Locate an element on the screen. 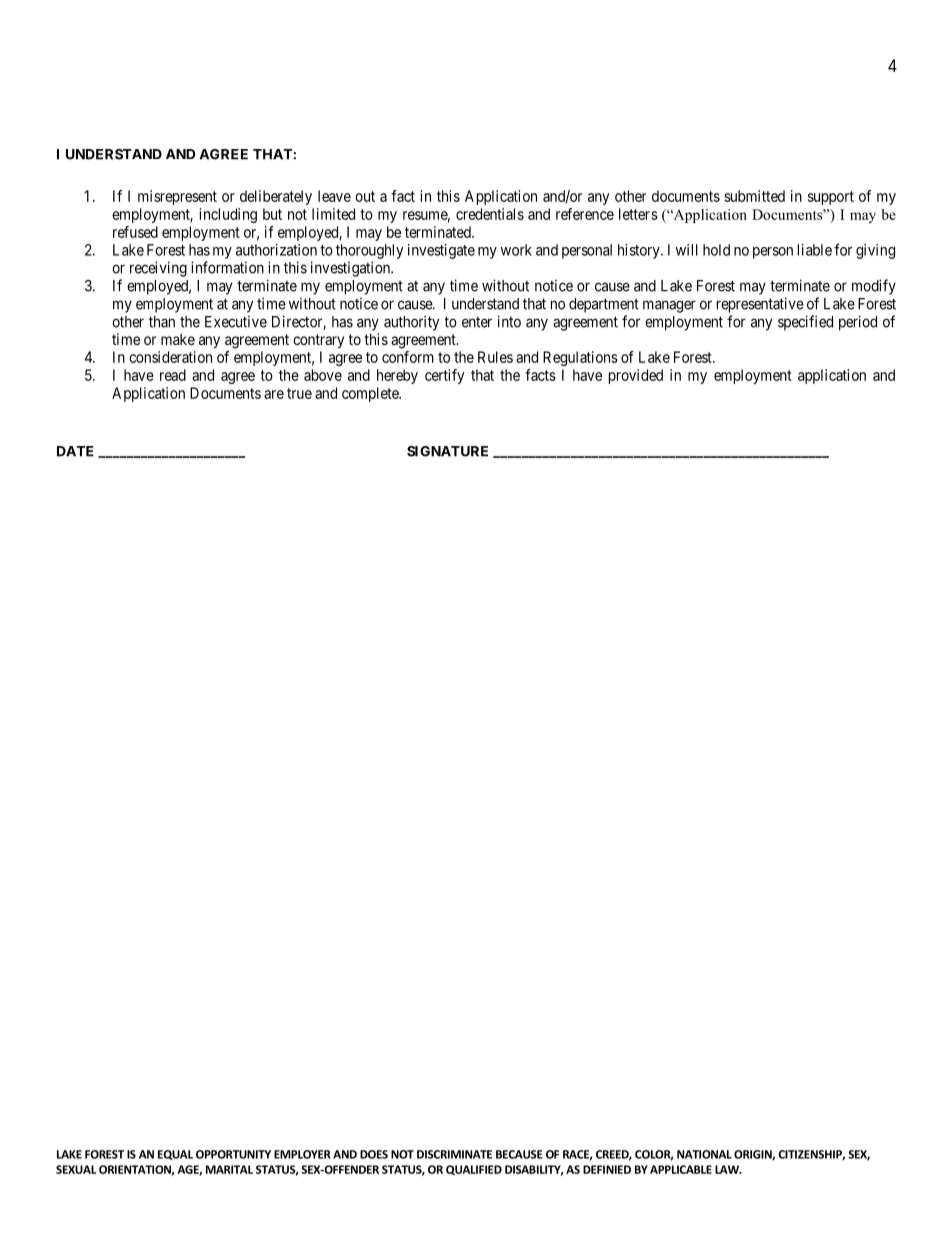 Image resolution: width=952 pixels, height=1233 pixels. credentials is located at coordinates (490, 214).
